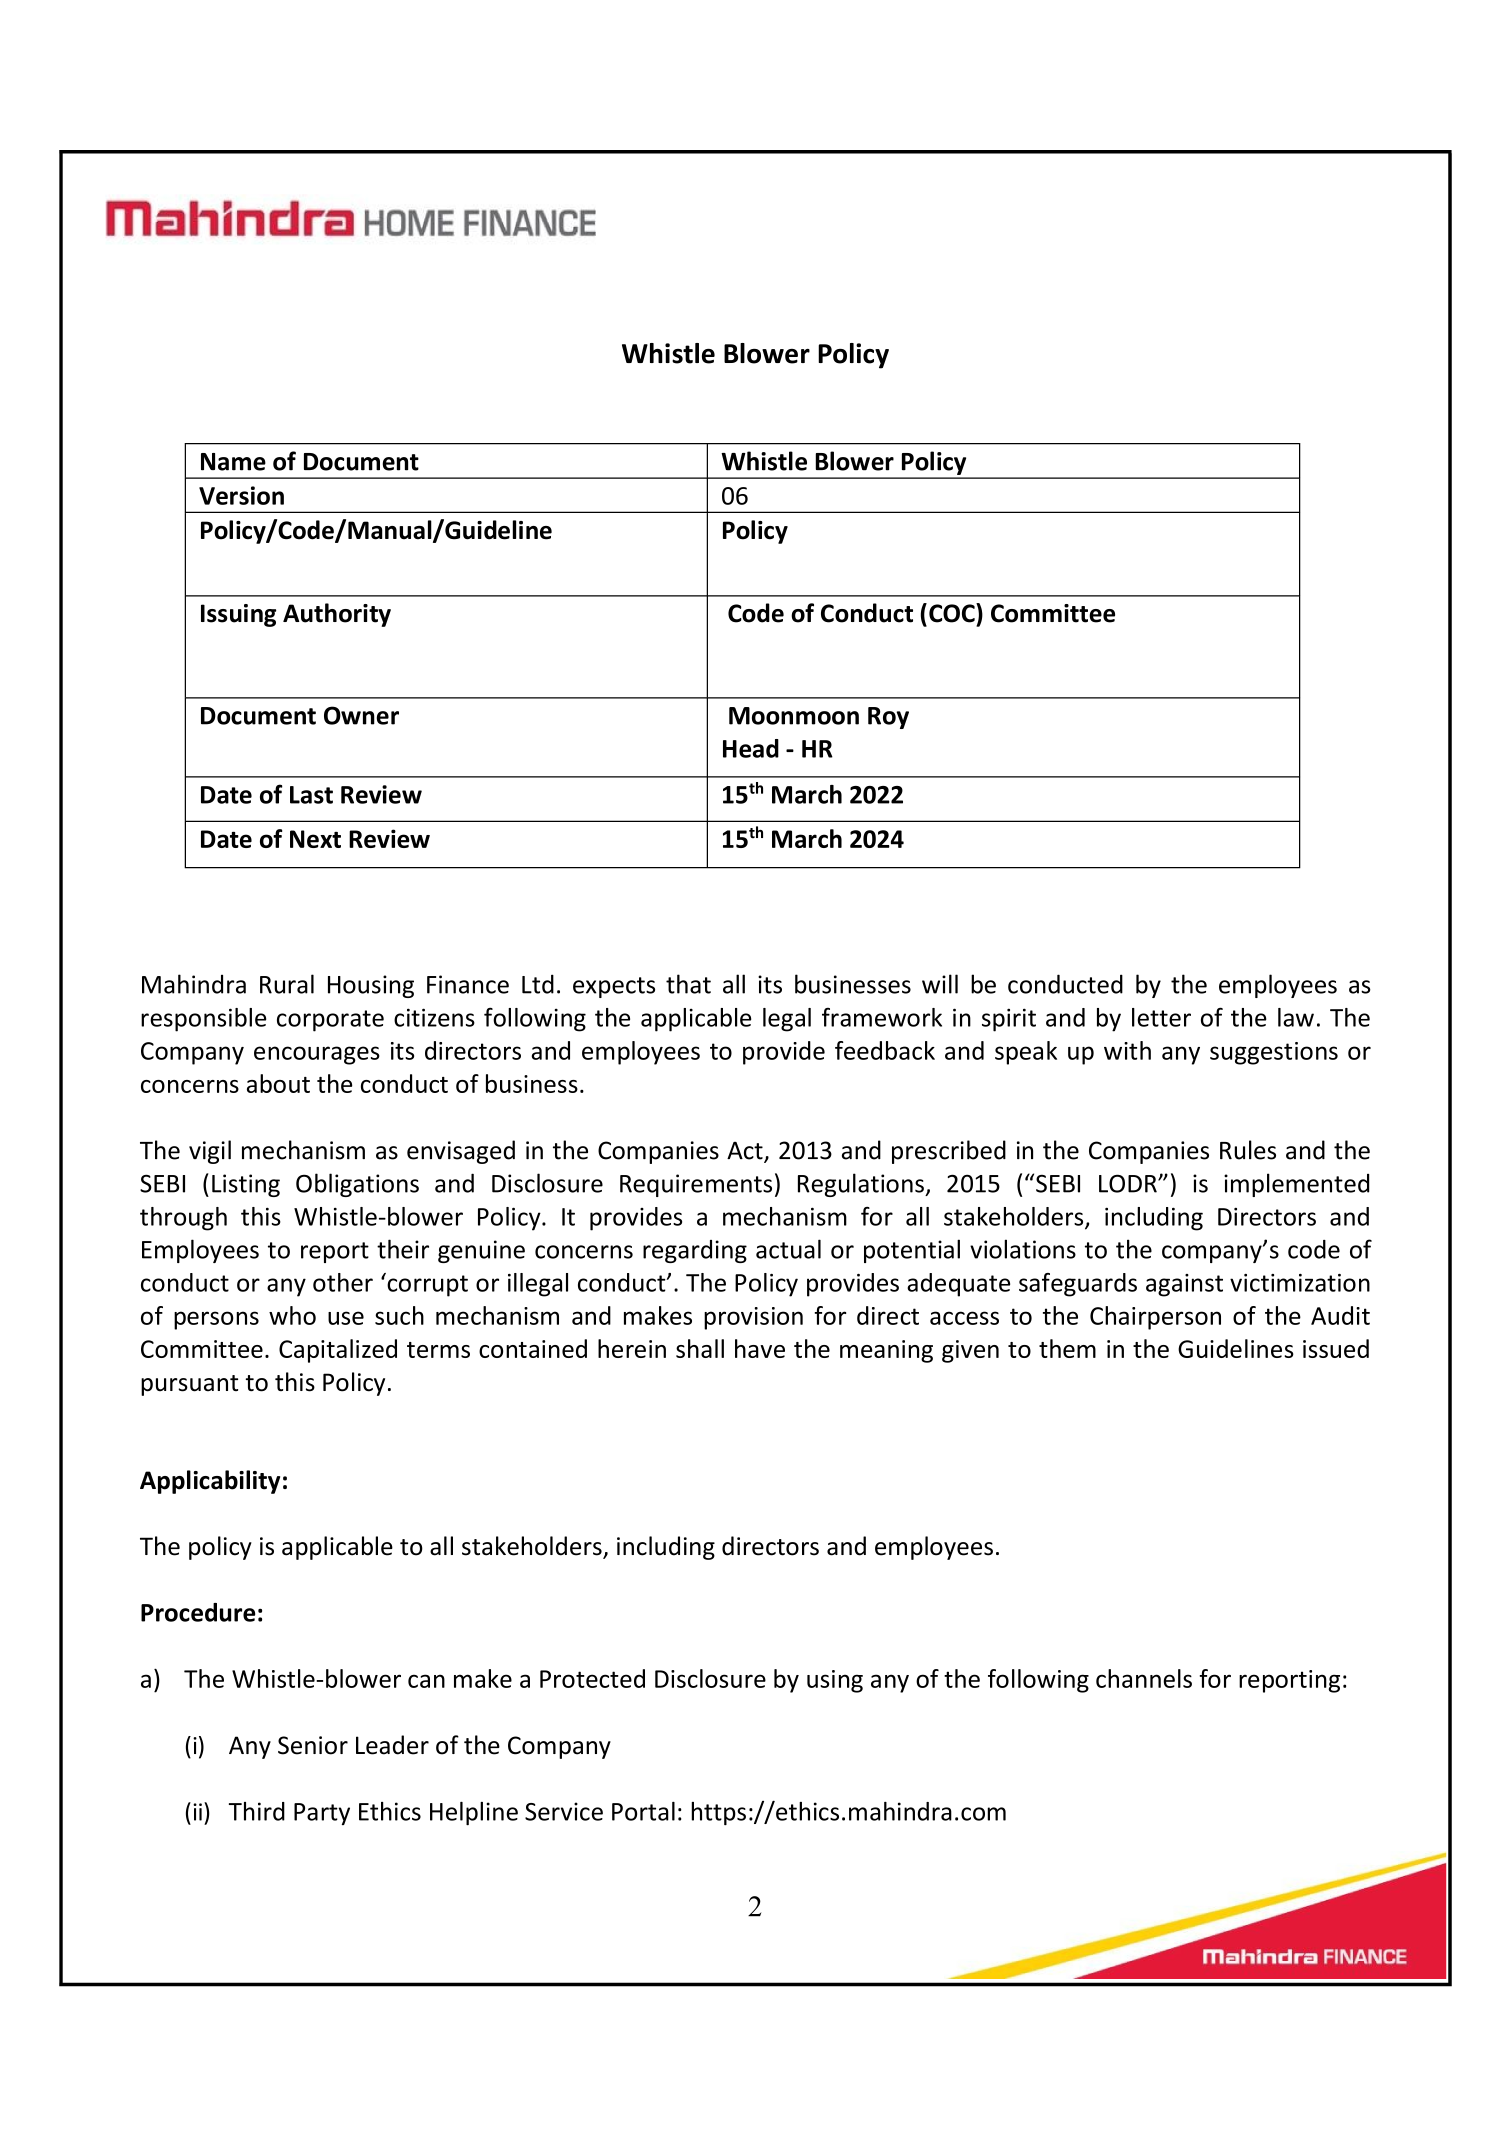  What do you see at coordinates (888, 718) in the screenshot?
I see `Roy` at bounding box center [888, 718].
